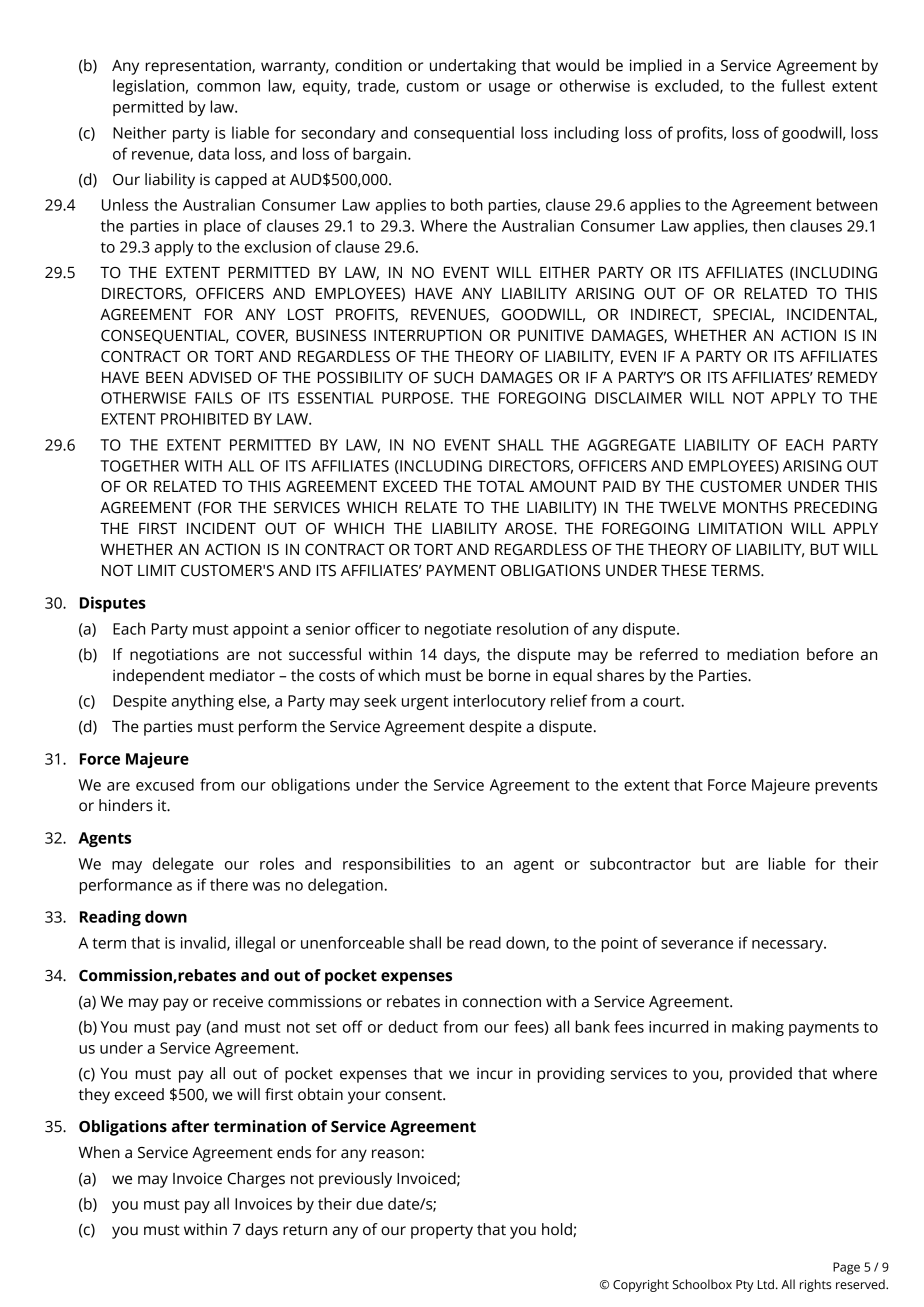 The image size is (924, 1307). Describe the element at coordinates (238, 1001) in the screenshot. I see `receive` at that location.
